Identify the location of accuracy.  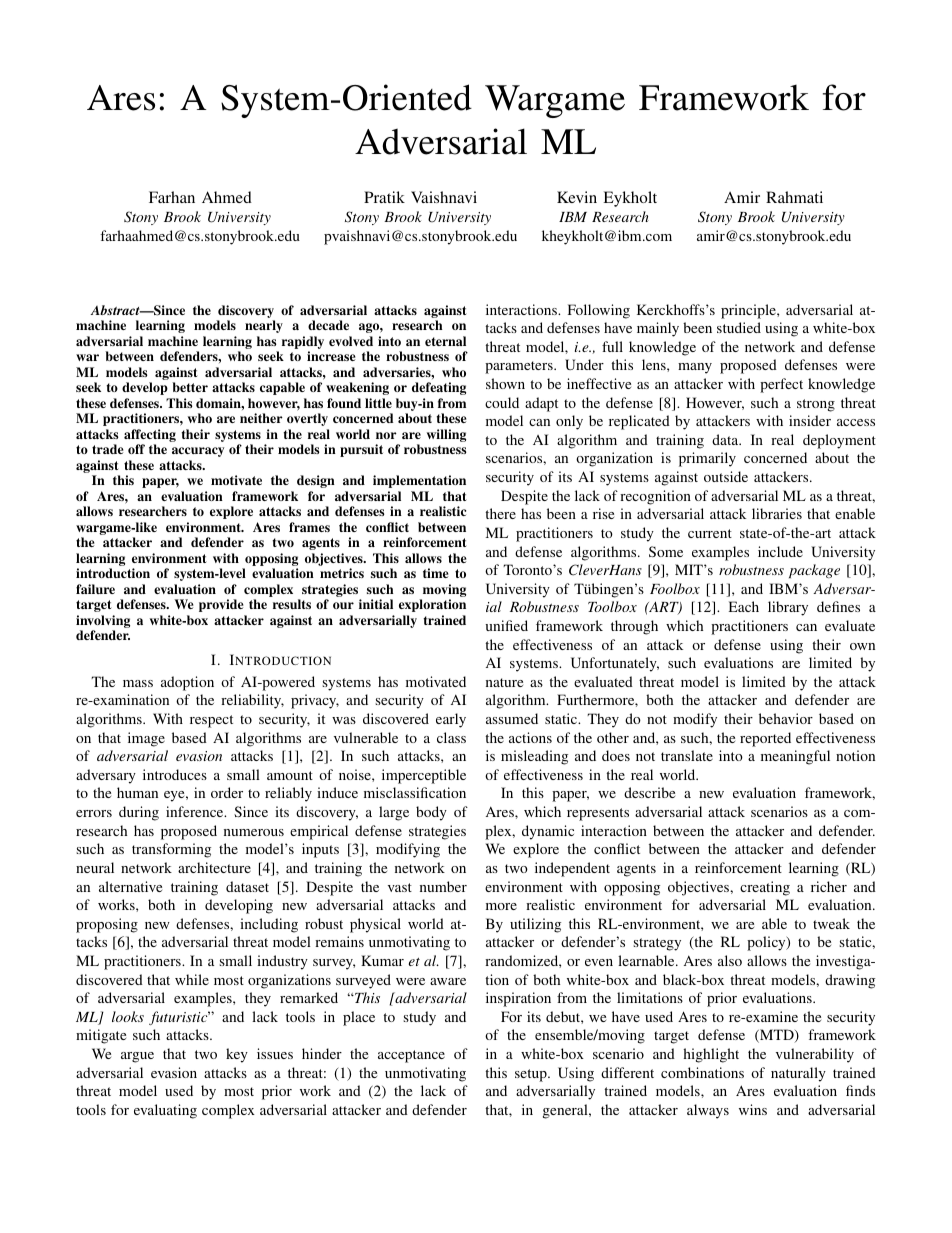
(198, 452).
